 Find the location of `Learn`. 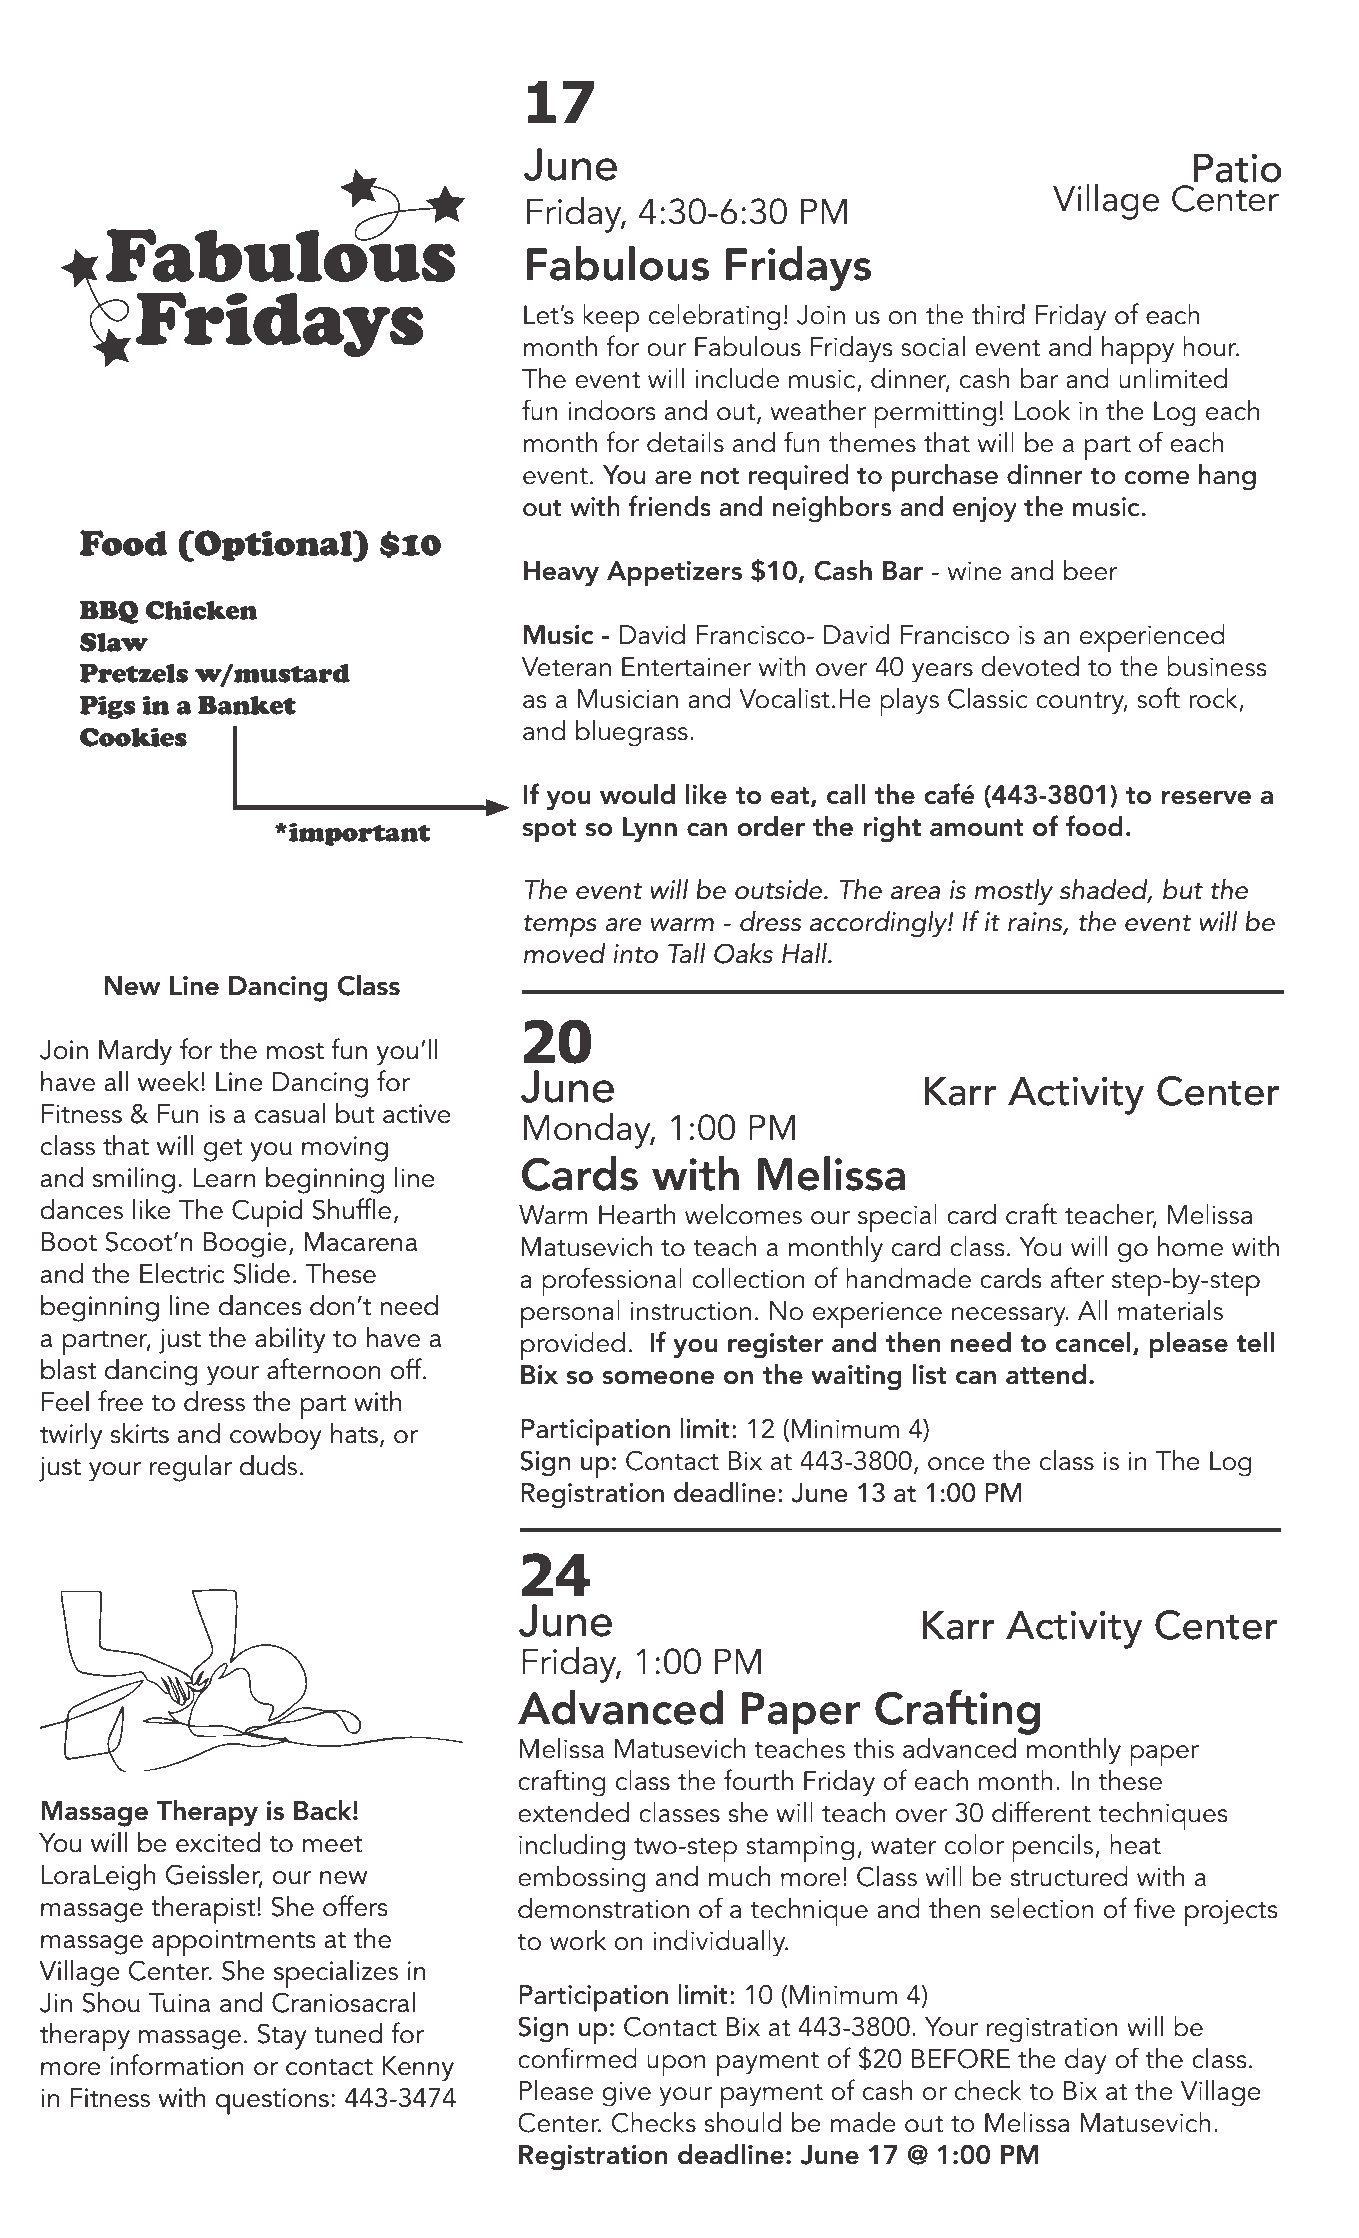

Learn is located at coordinates (225, 1178).
